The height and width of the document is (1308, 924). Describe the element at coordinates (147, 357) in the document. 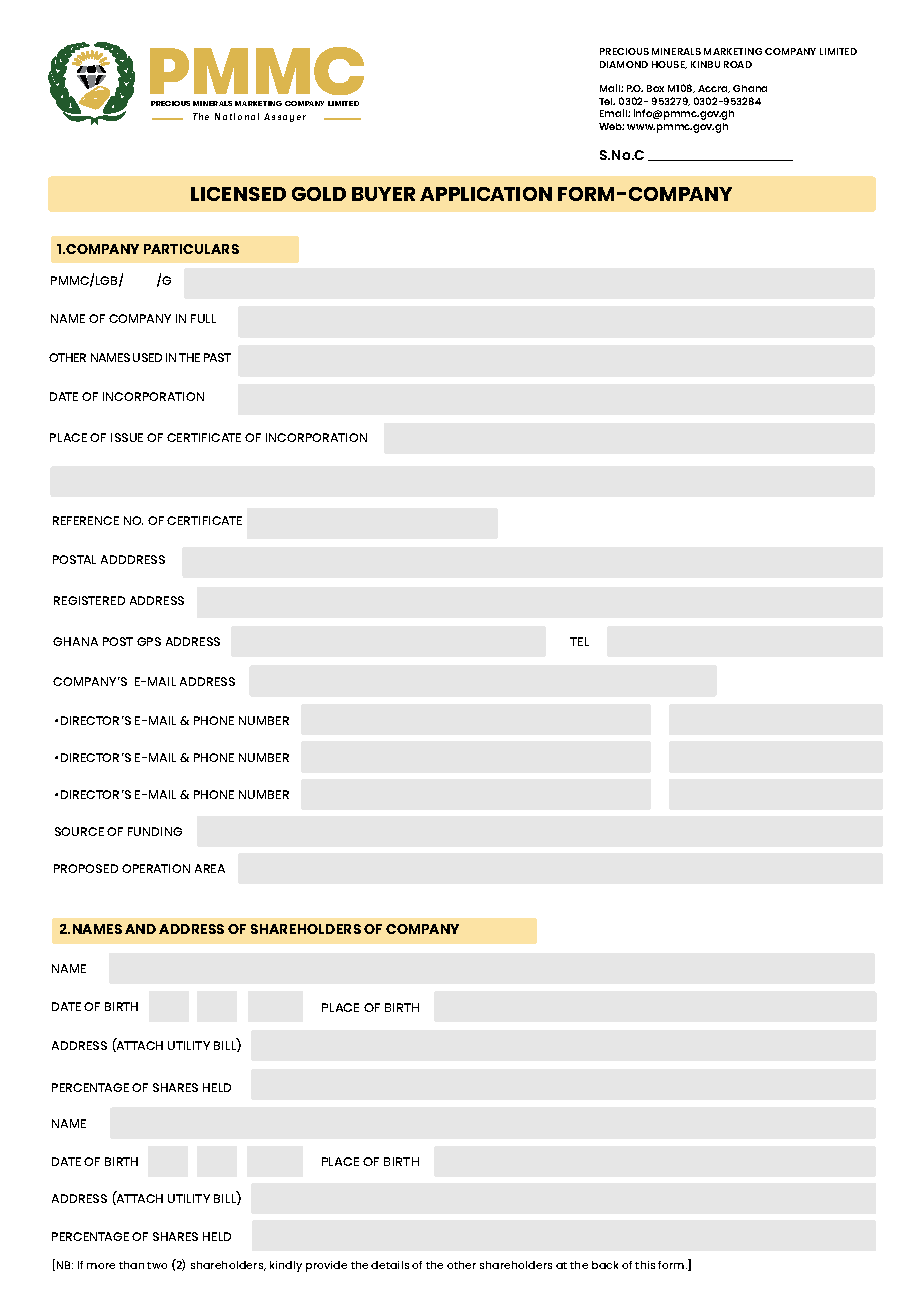

I see `USED` at that location.
